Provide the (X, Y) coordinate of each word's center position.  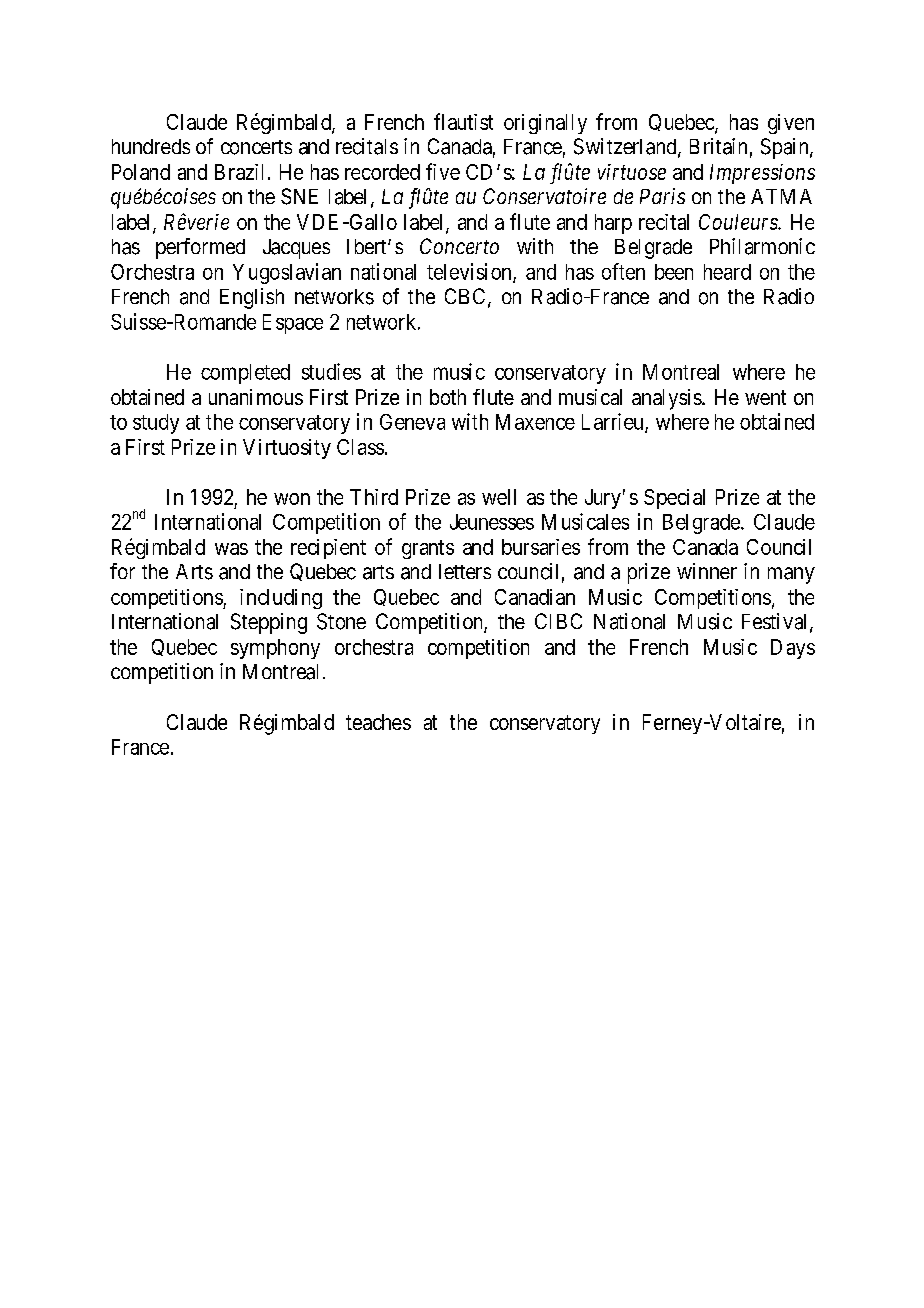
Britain (718, 146)
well (499, 497)
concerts (256, 147)
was (231, 549)
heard (727, 272)
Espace (293, 324)
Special (674, 499)
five (443, 171)
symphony (275, 649)
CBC (465, 296)
